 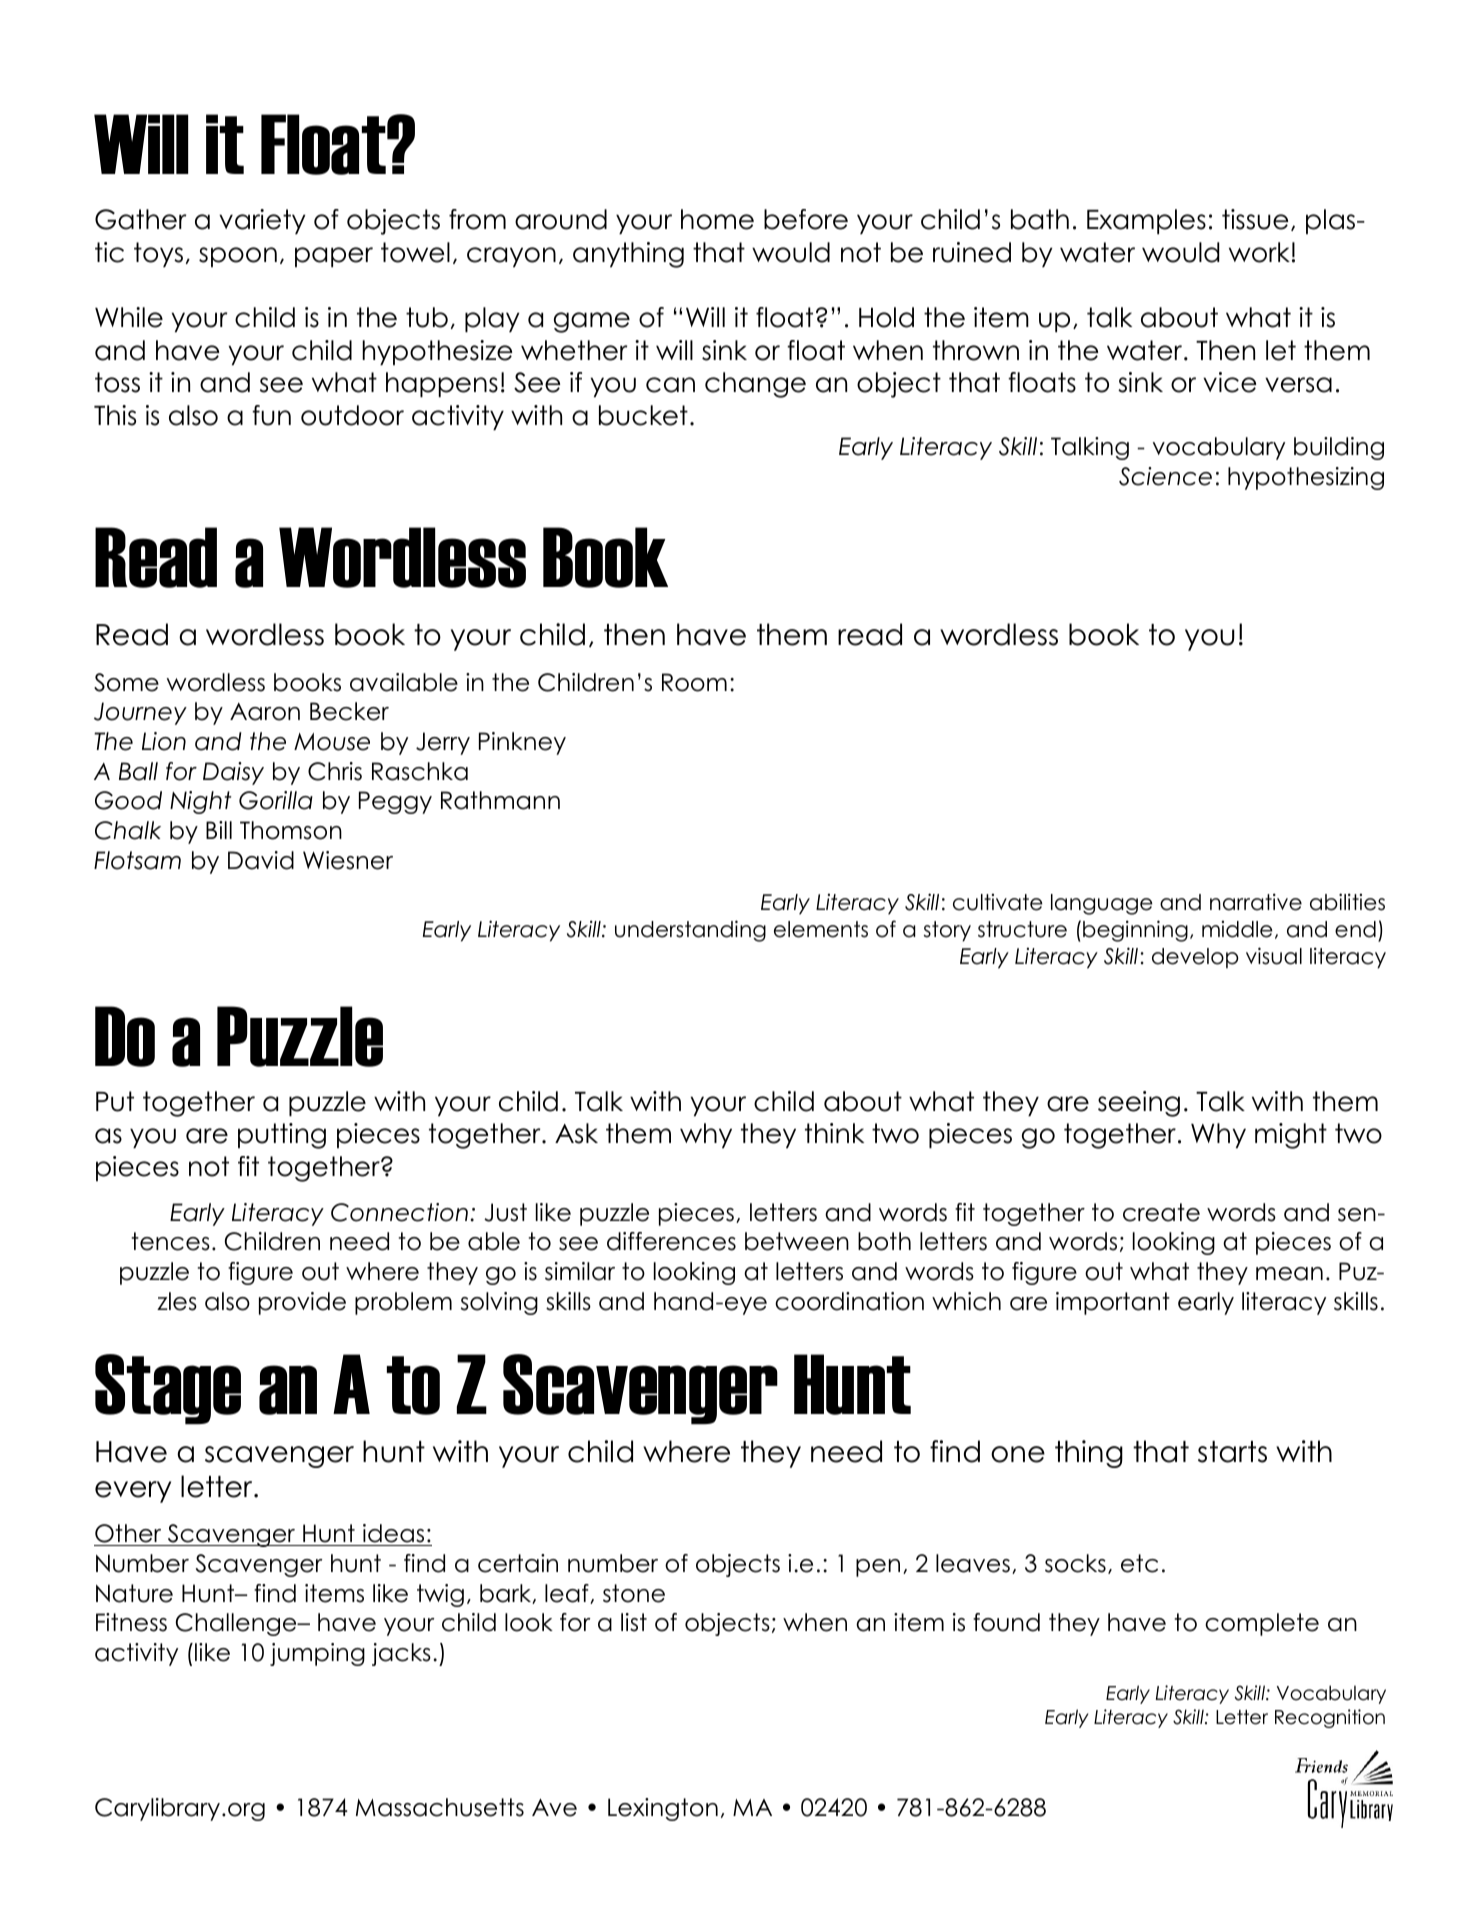 What do you see at coordinates (1232, 1452) in the screenshot?
I see `starts` at bounding box center [1232, 1452].
